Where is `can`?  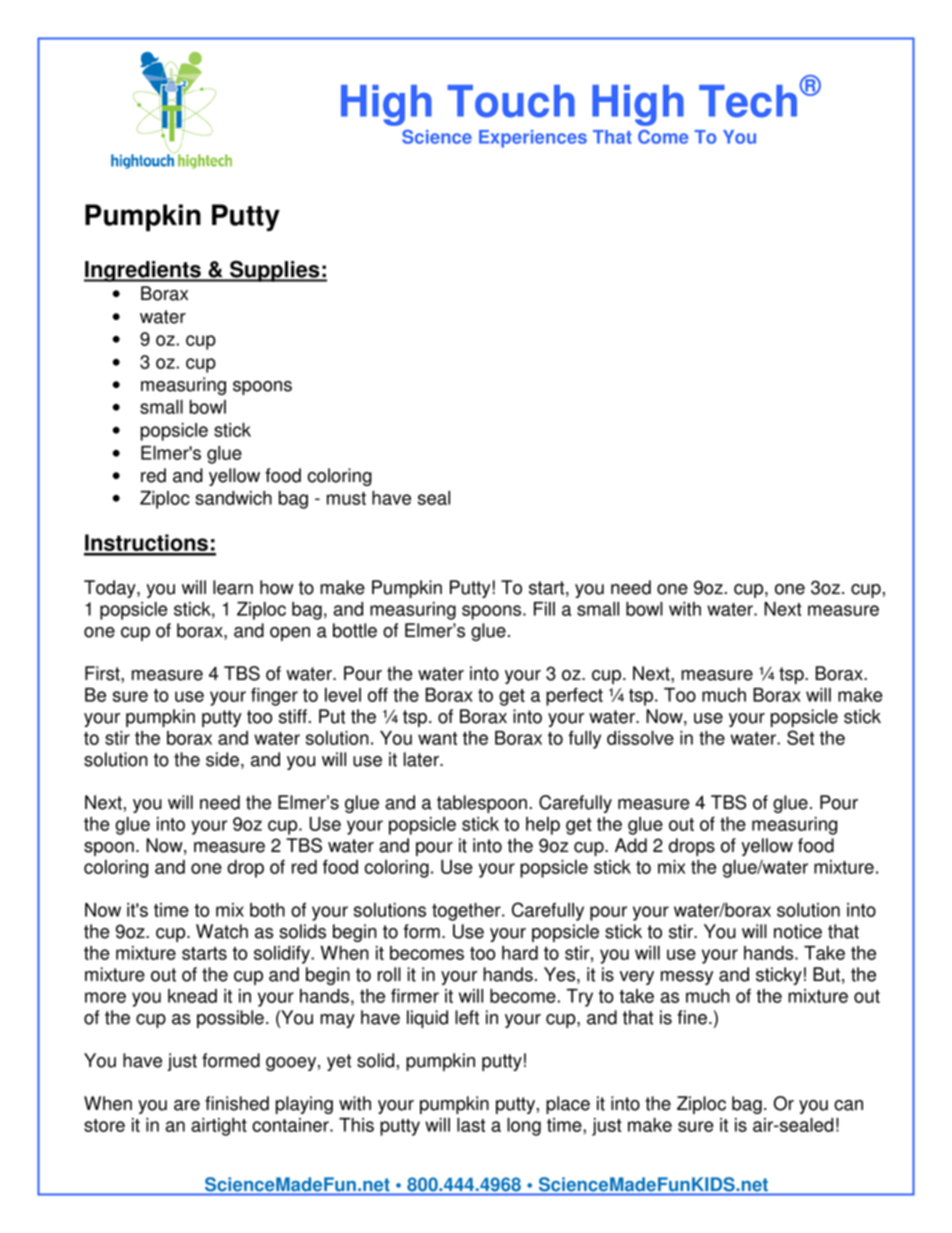
can is located at coordinates (848, 1105).
